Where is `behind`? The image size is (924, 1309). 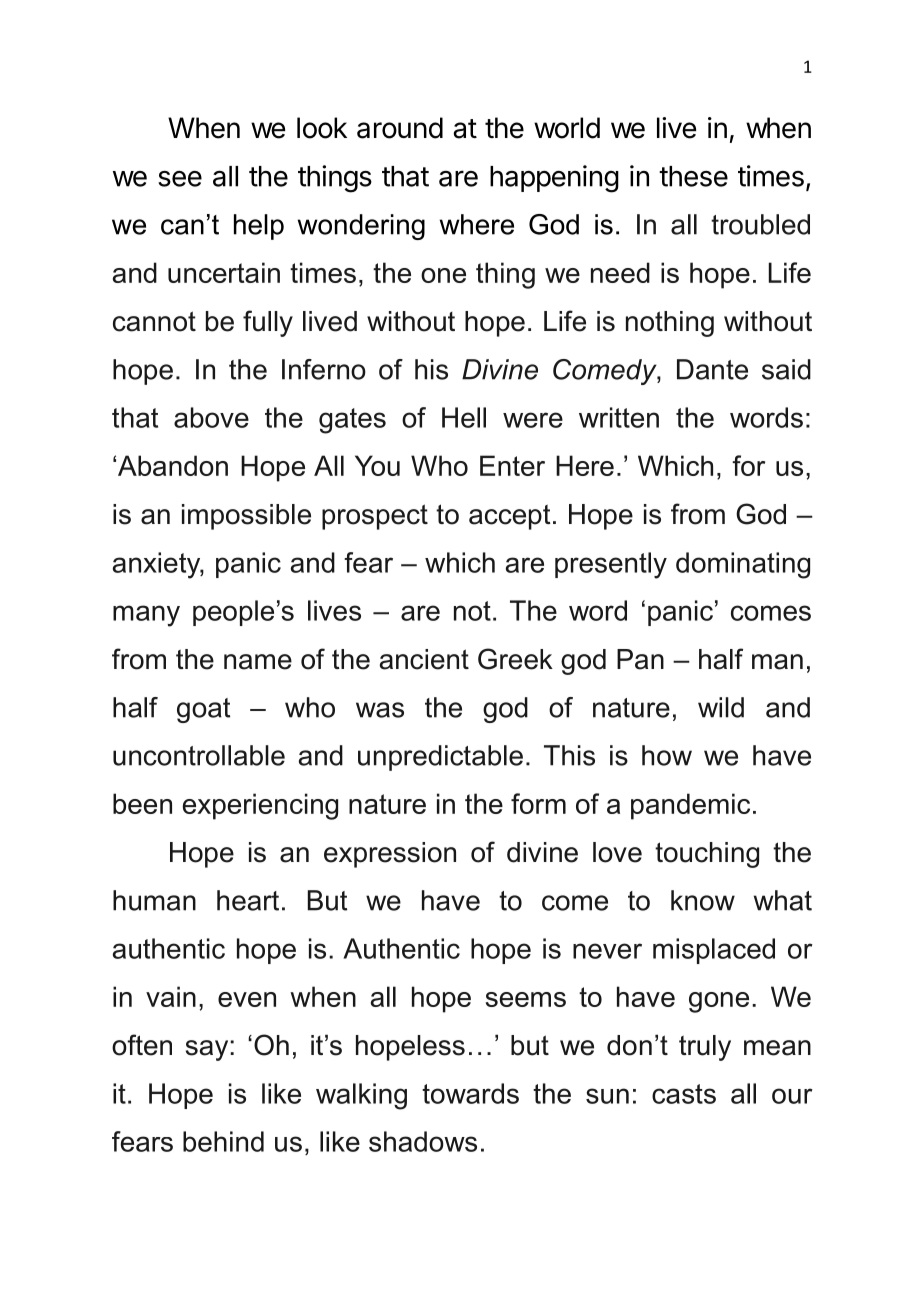 behind is located at coordinates (223, 1141).
